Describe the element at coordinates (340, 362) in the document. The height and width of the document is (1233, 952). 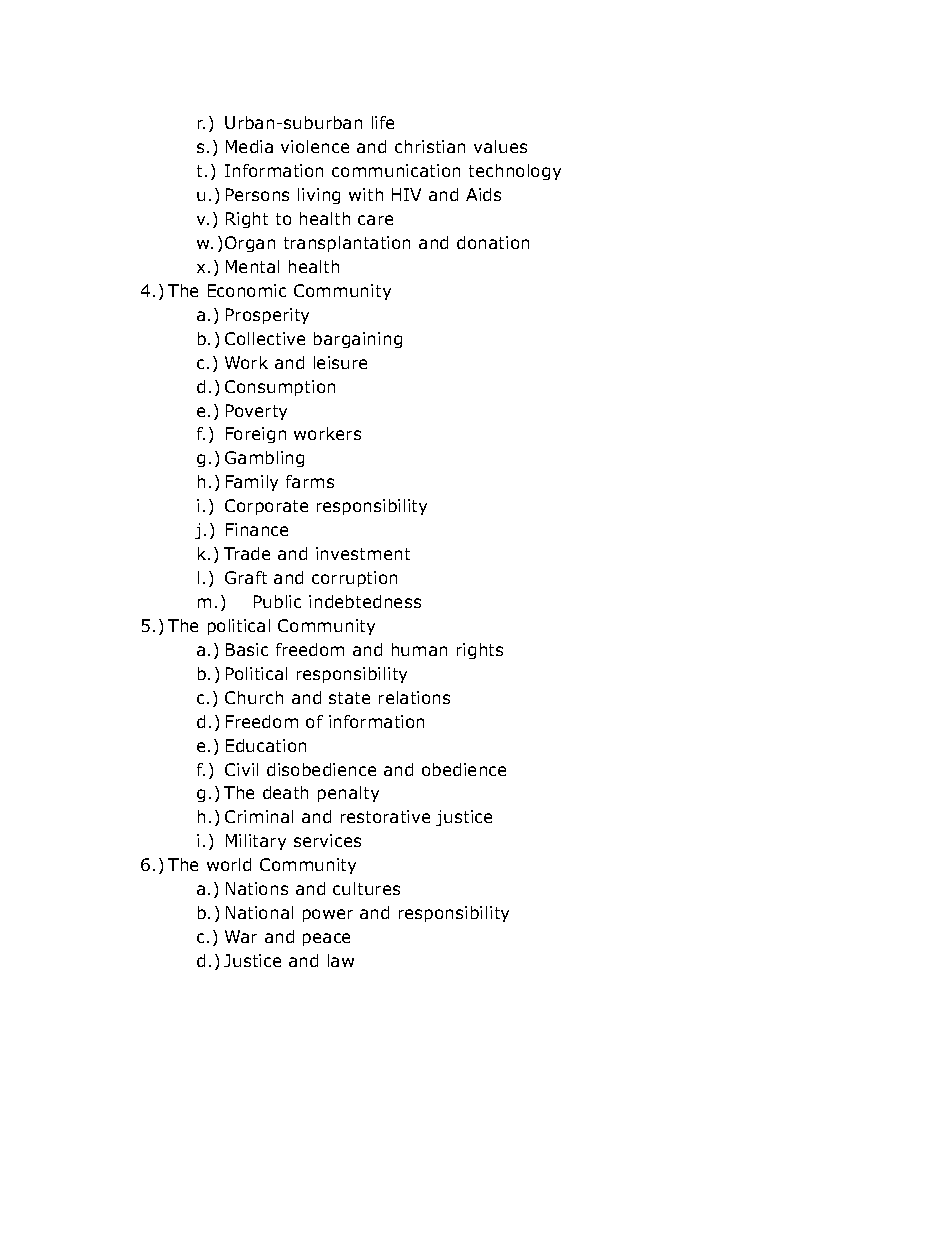
I see `leisure` at that location.
